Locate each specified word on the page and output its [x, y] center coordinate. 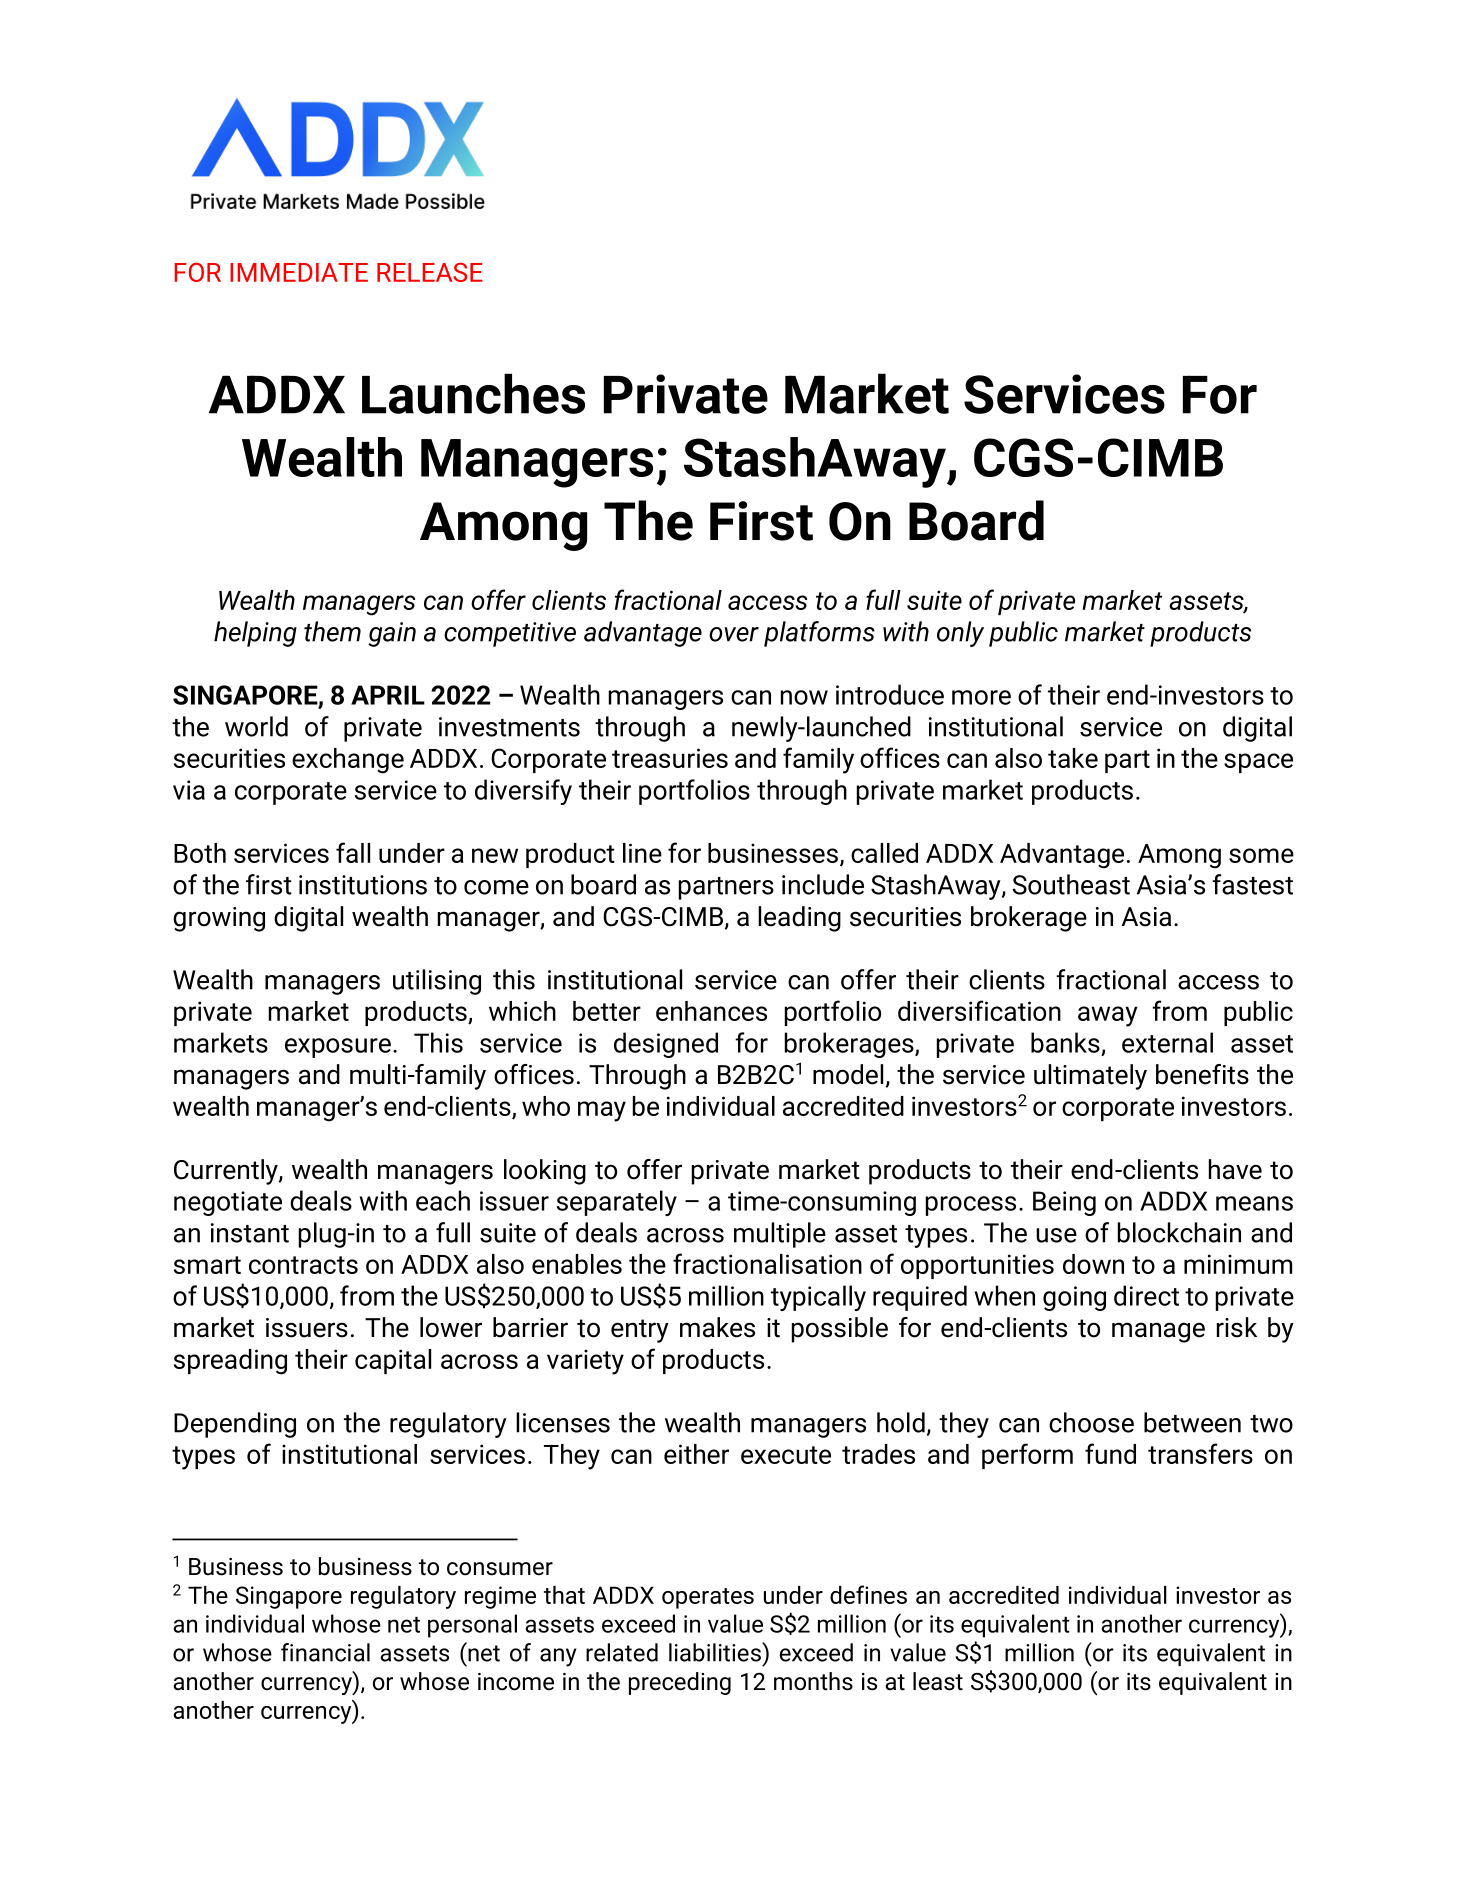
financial [325, 1652]
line [642, 853]
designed [666, 1045]
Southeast [1071, 884]
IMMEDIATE [299, 272]
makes [717, 1327]
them [332, 631]
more [981, 697]
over [734, 634]
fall [353, 852]
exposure [338, 1048]
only [960, 634]
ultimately [1090, 1077]
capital [393, 1361]
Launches [473, 393]
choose [1091, 1422]
